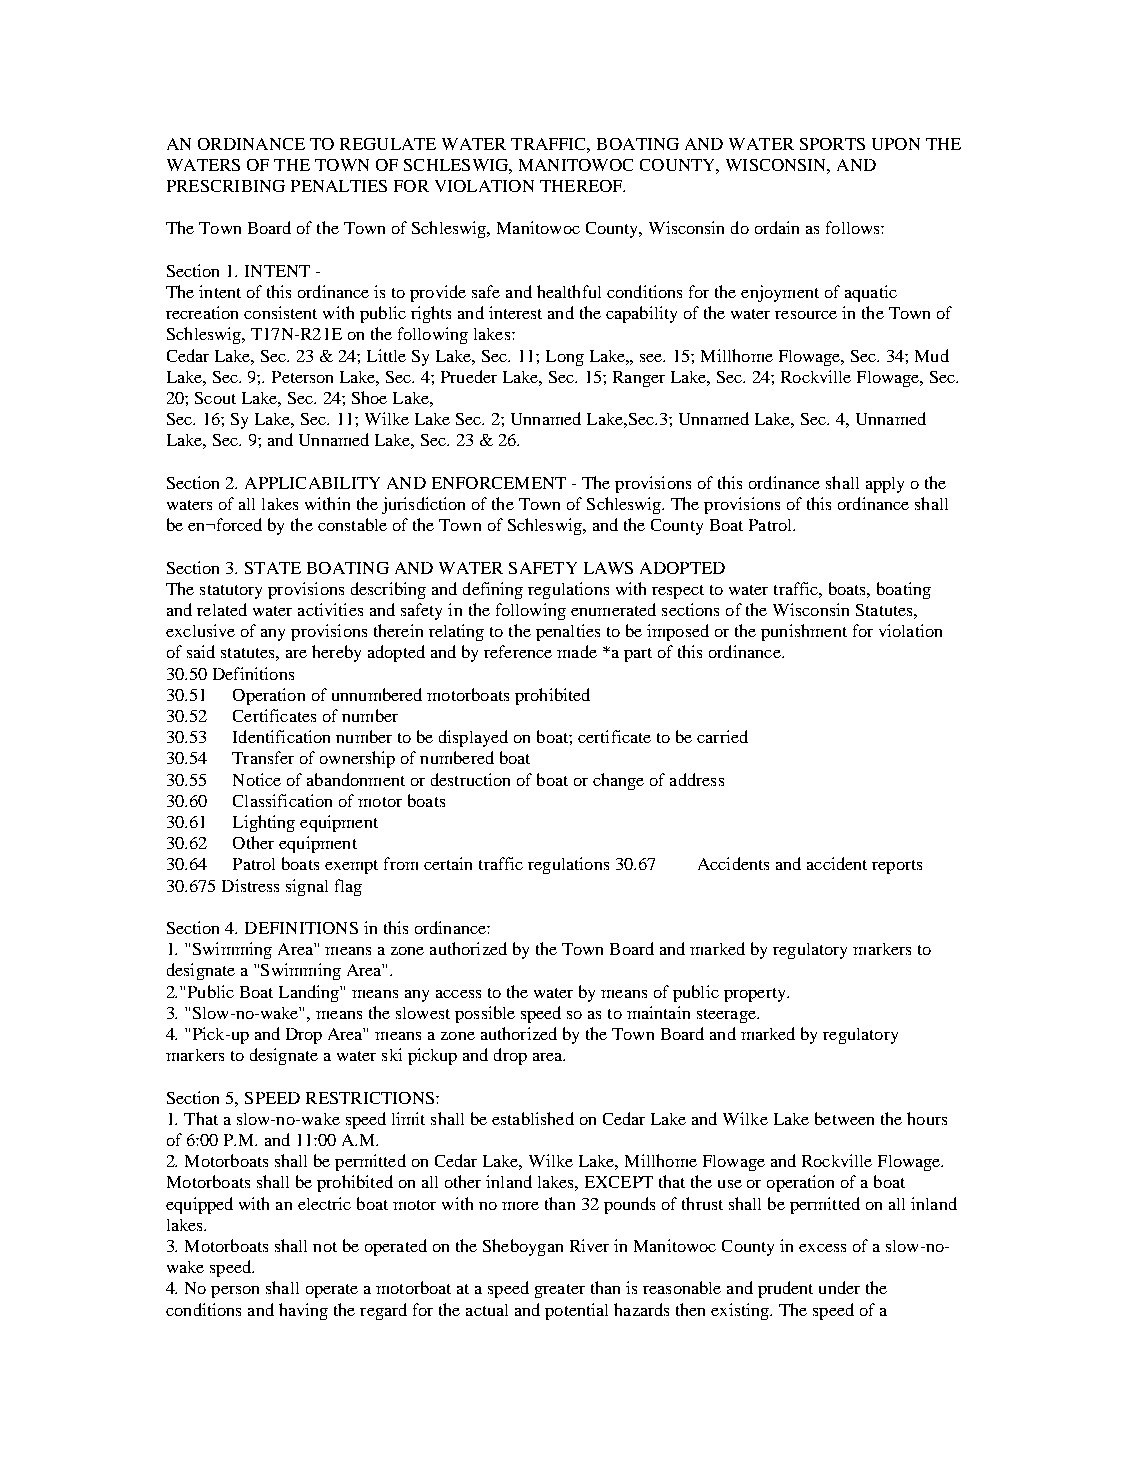 This document has height=1460, width=1128. What do you see at coordinates (485, 1014) in the document?
I see `possible` at bounding box center [485, 1014].
